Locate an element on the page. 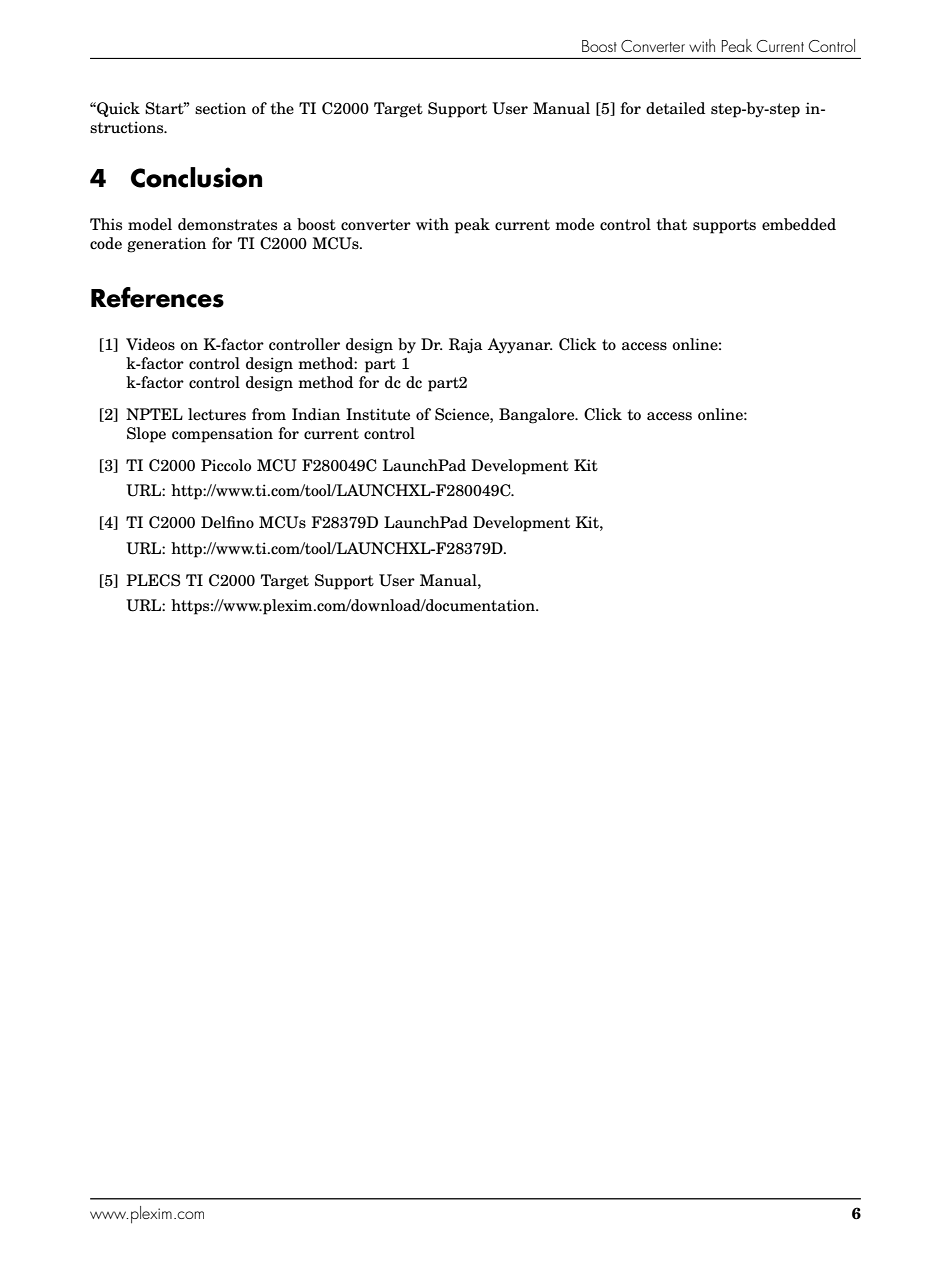 Image resolution: width=952 pixels, height=1265 pixels. References is located at coordinates (157, 297).
